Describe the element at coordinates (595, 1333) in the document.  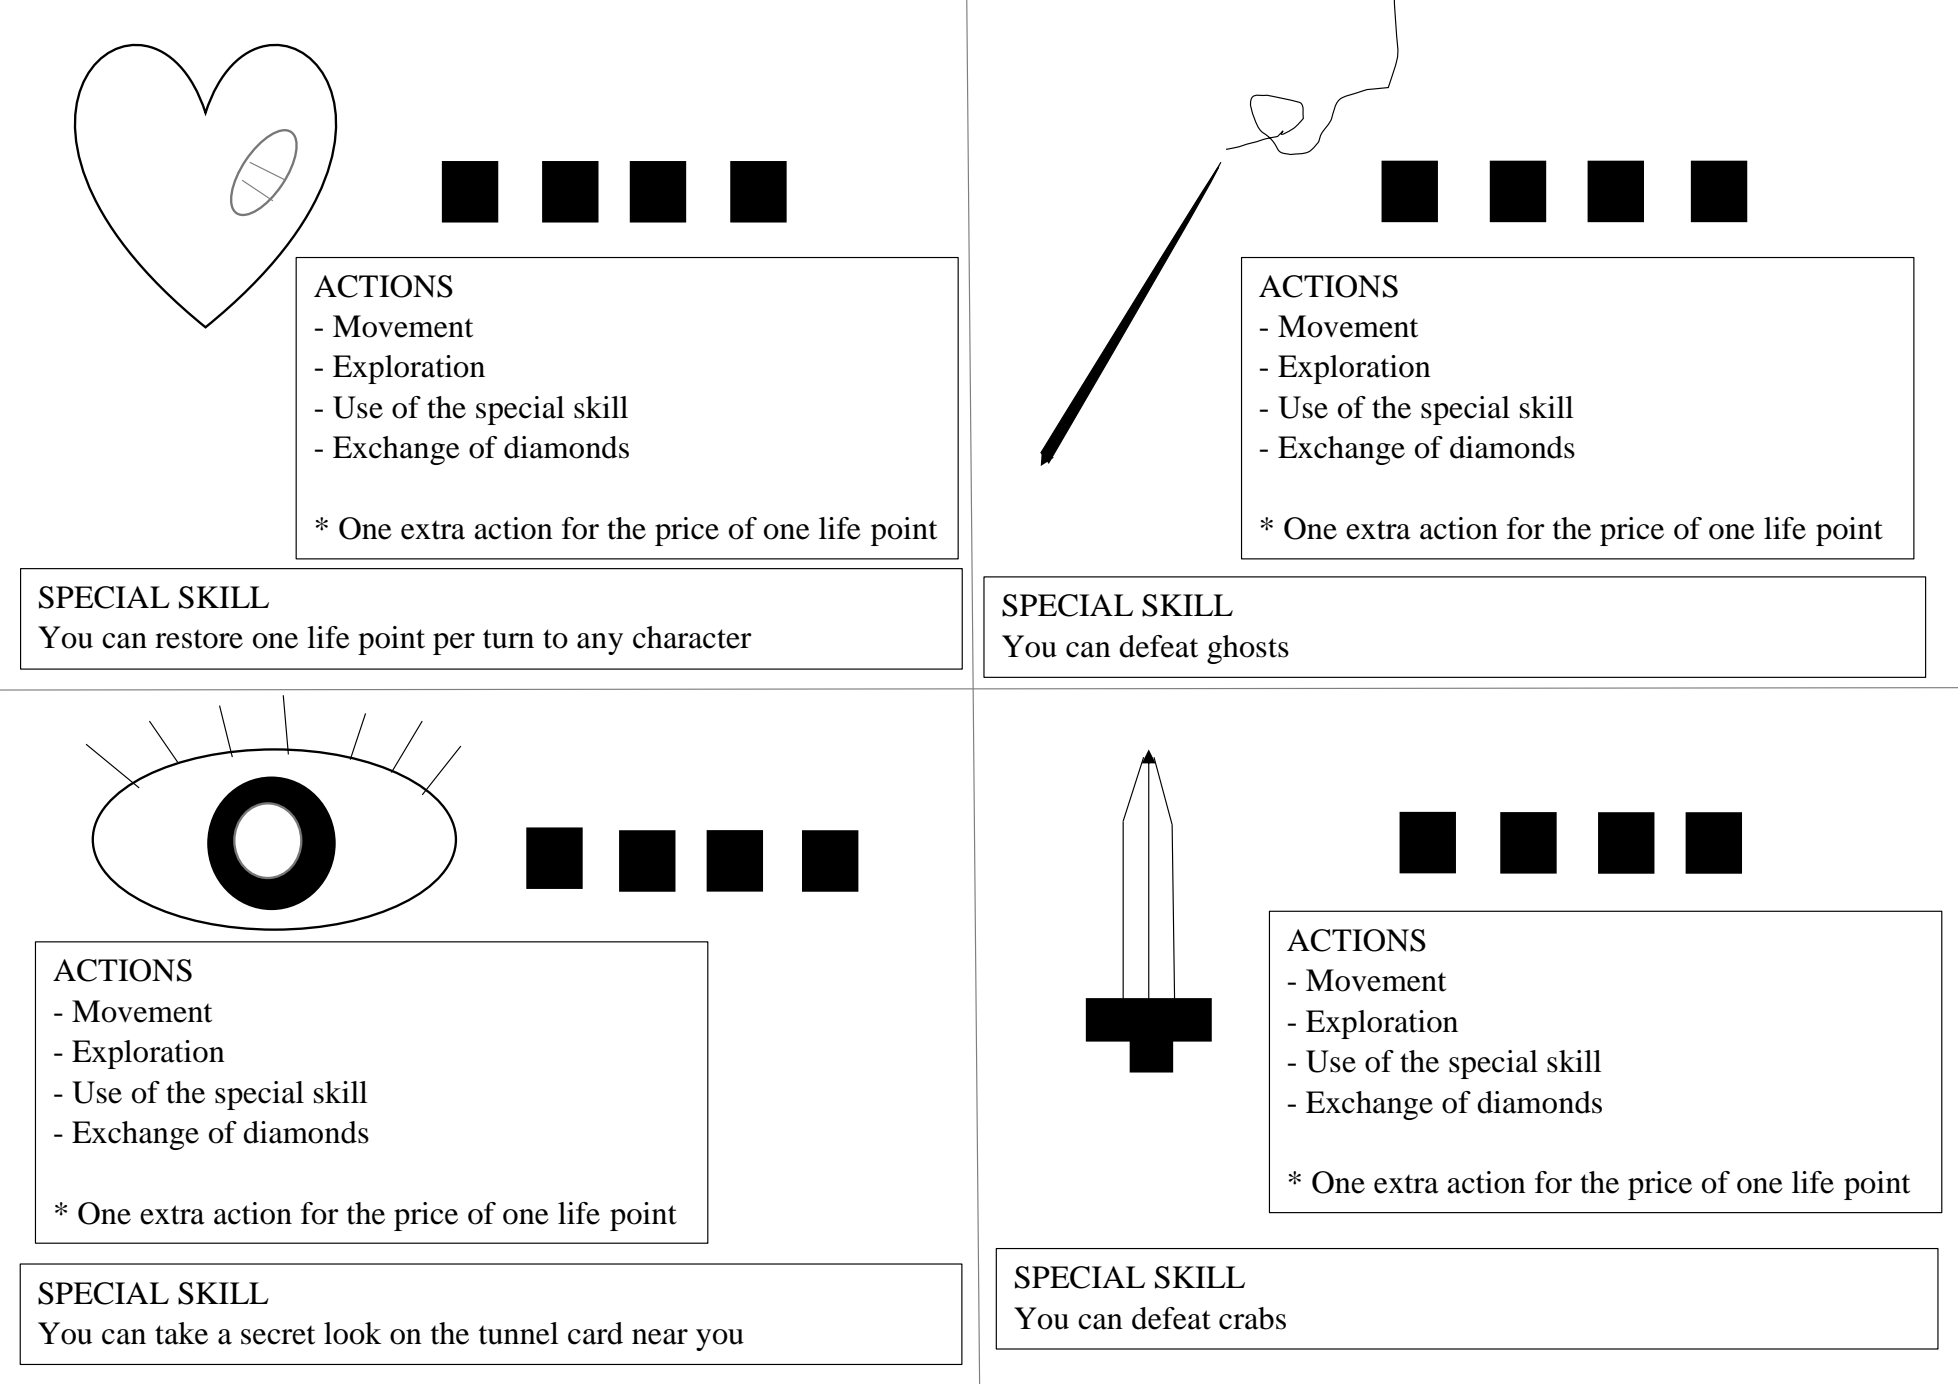
I see `card` at that location.
